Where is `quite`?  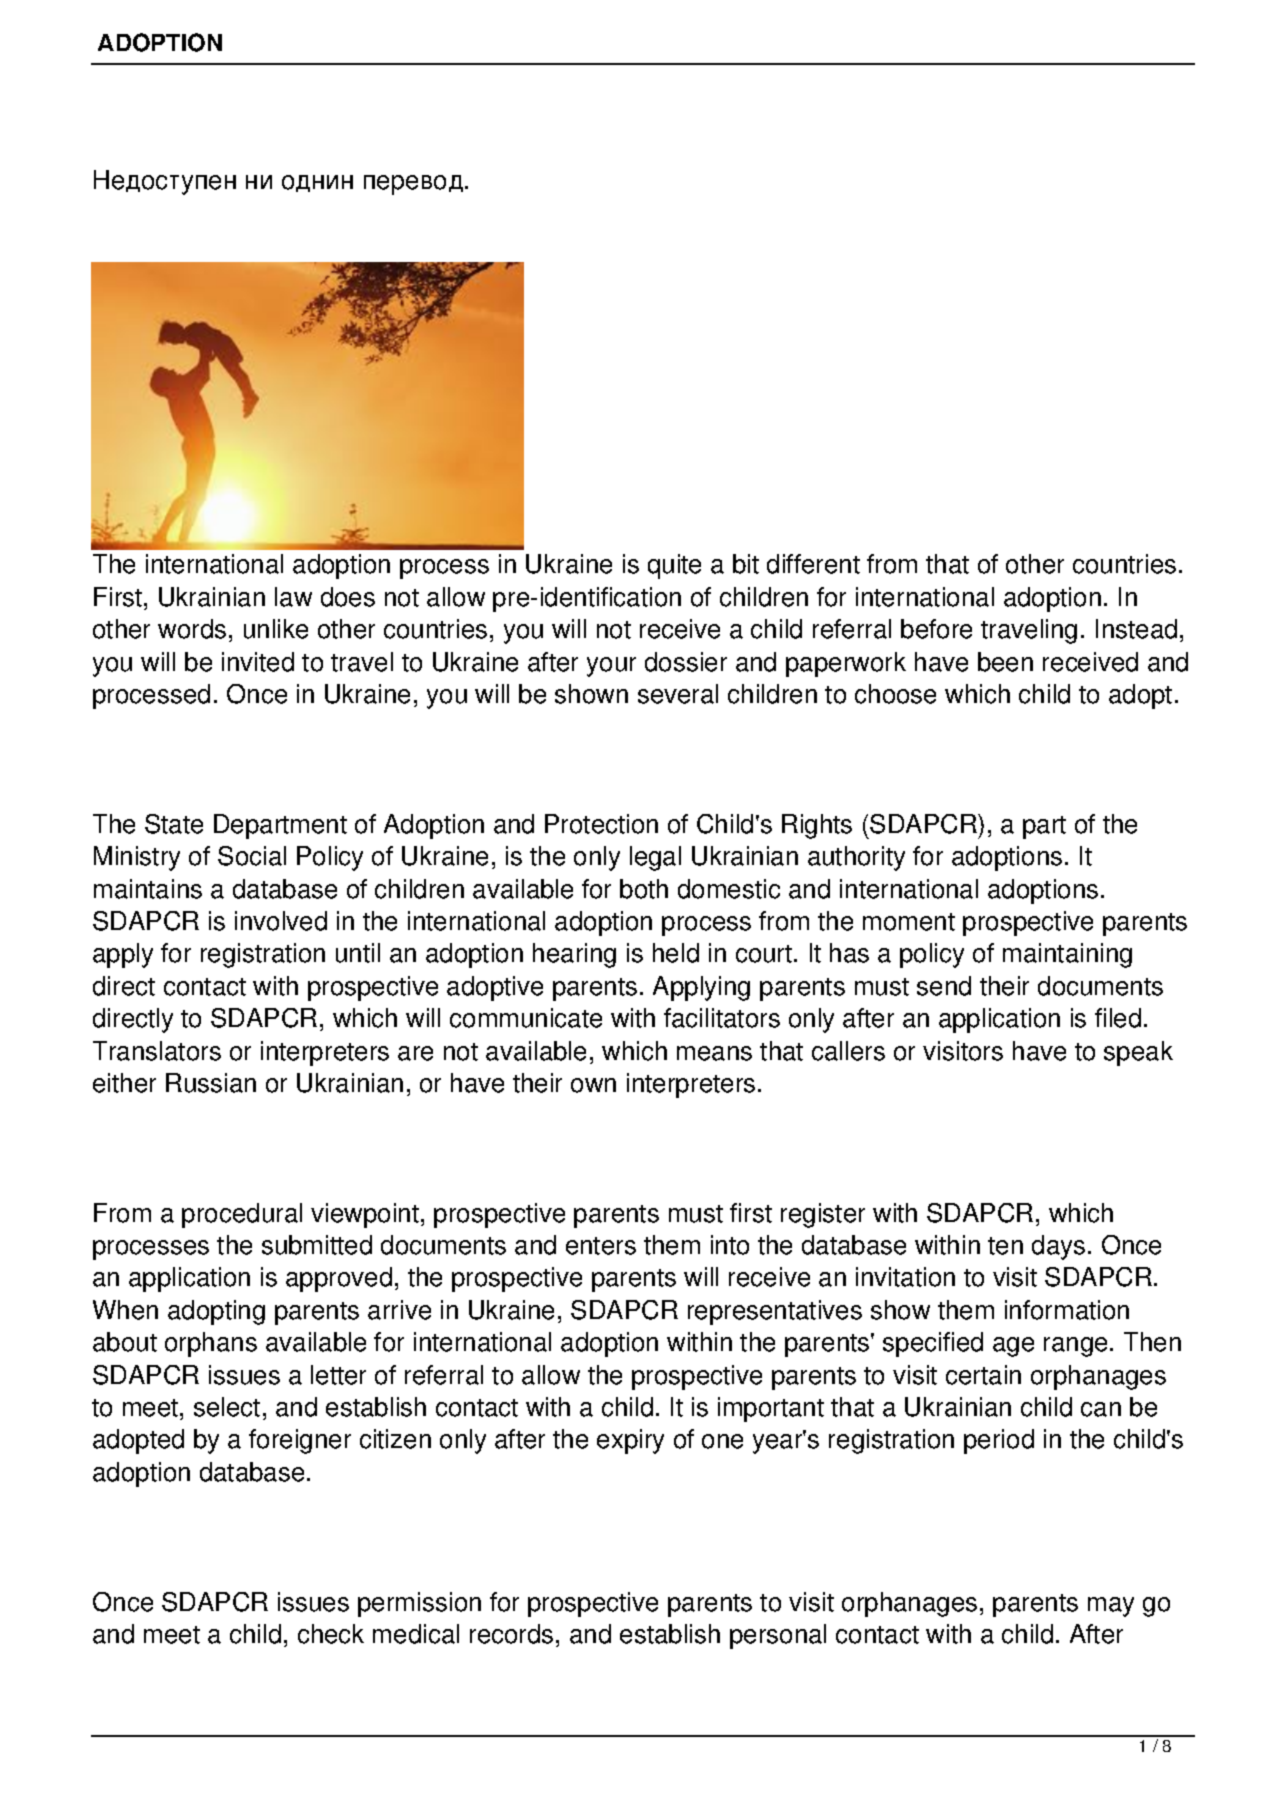 quite is located at coordinates (674, 566).
